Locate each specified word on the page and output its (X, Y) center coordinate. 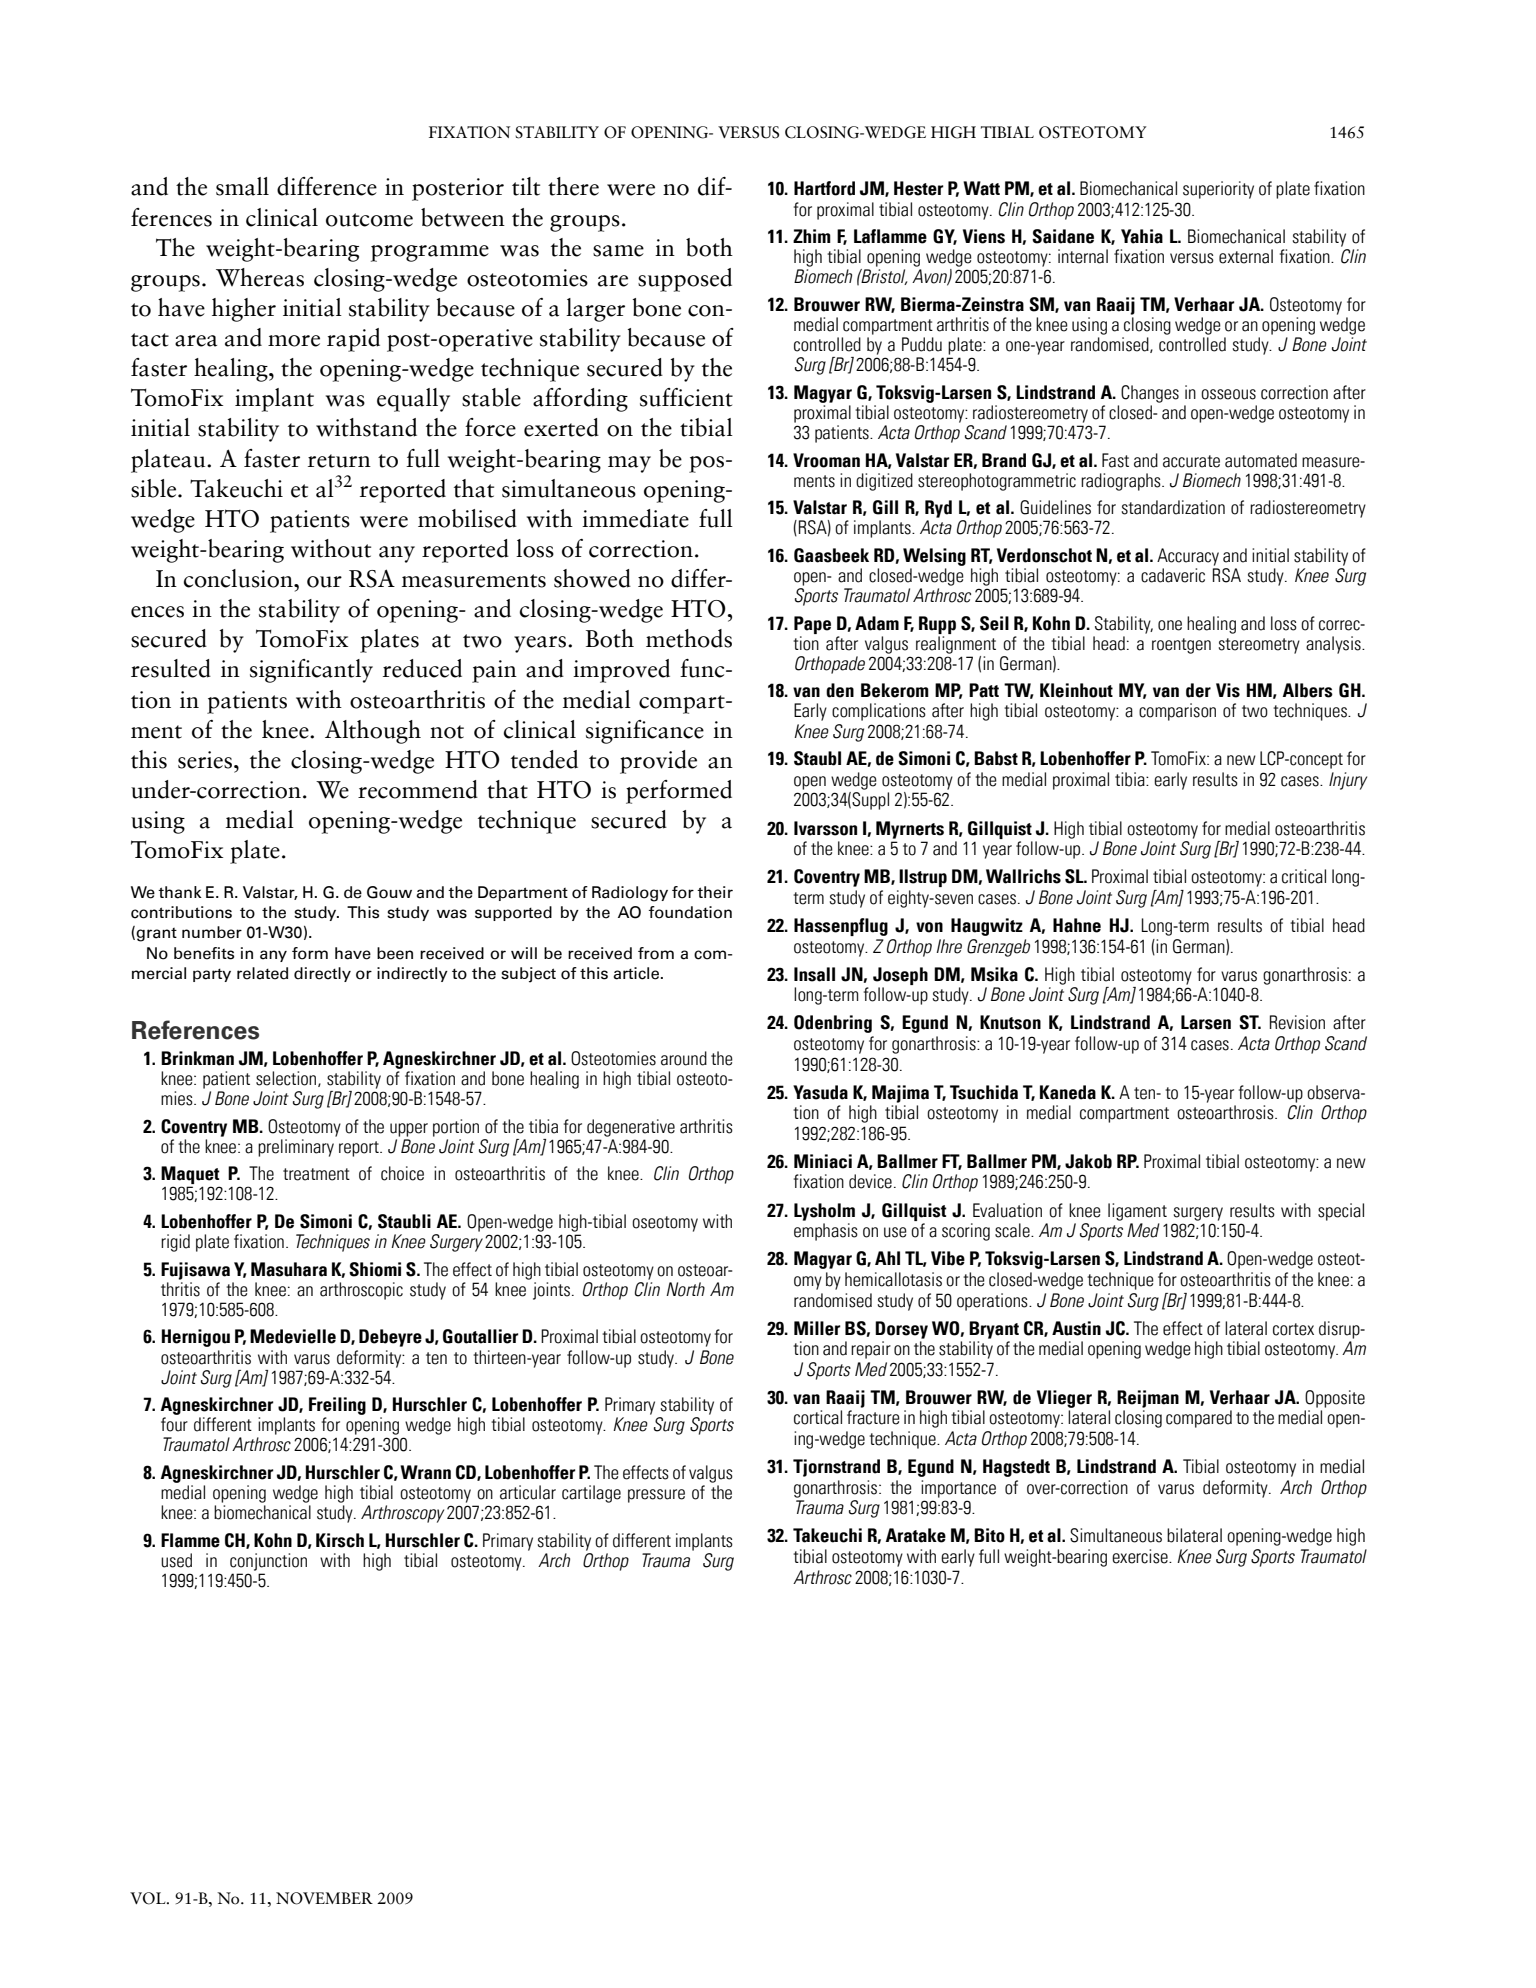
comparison (1177, 712)
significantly (311, 671)
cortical (818, 1417)
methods (689, 638)
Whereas (260, 277)
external (1246, 256)
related (262, 973)
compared (1199, 1419)
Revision (1297, 1022)
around (684, 1058)
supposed (685, 280)
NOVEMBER (324, 1898)
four (174, 1424)
